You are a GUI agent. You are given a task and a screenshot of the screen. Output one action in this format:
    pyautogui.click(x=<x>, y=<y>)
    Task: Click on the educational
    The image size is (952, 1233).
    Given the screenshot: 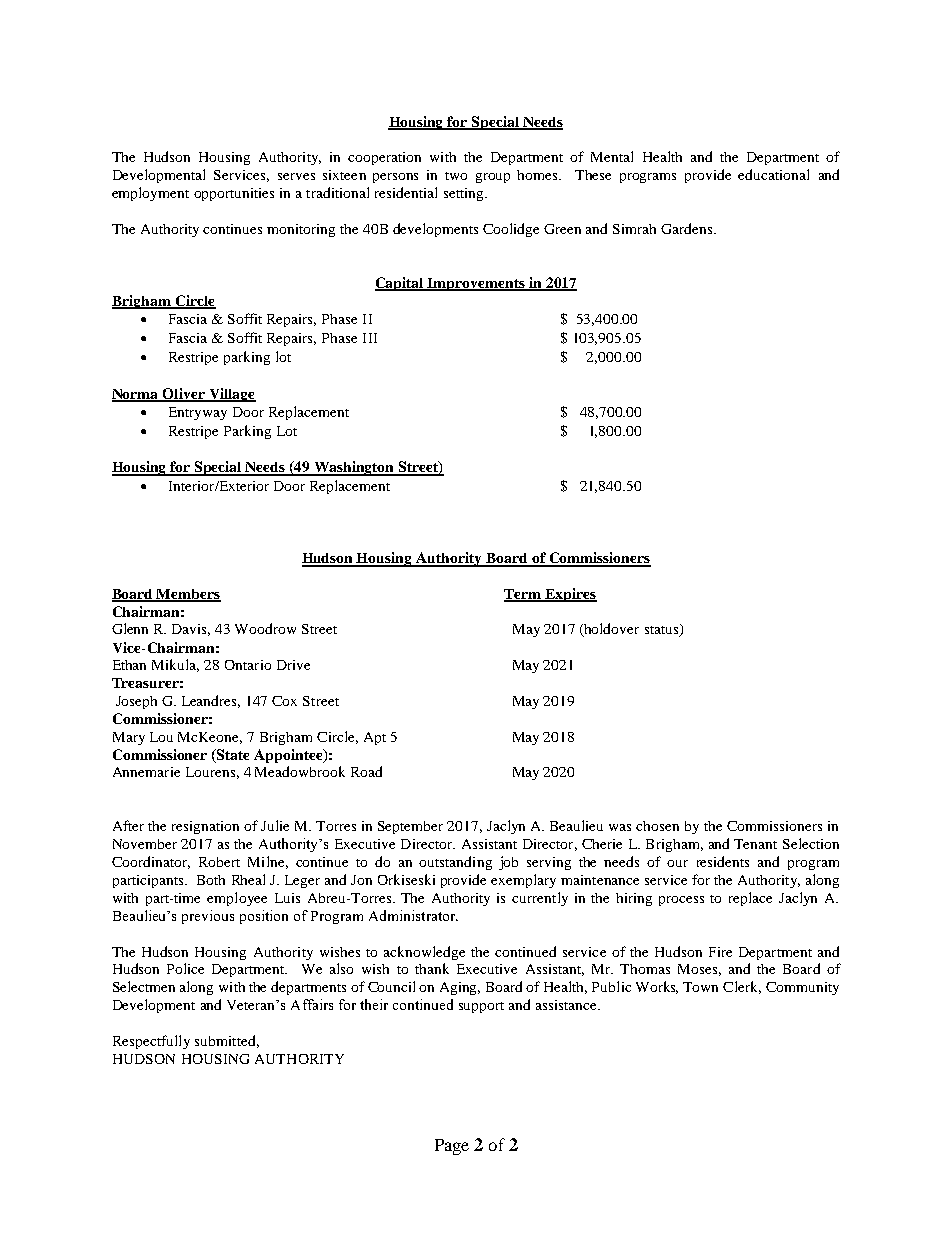 What is the action you would take?
    pyautogui.click(x=773, y=174)
